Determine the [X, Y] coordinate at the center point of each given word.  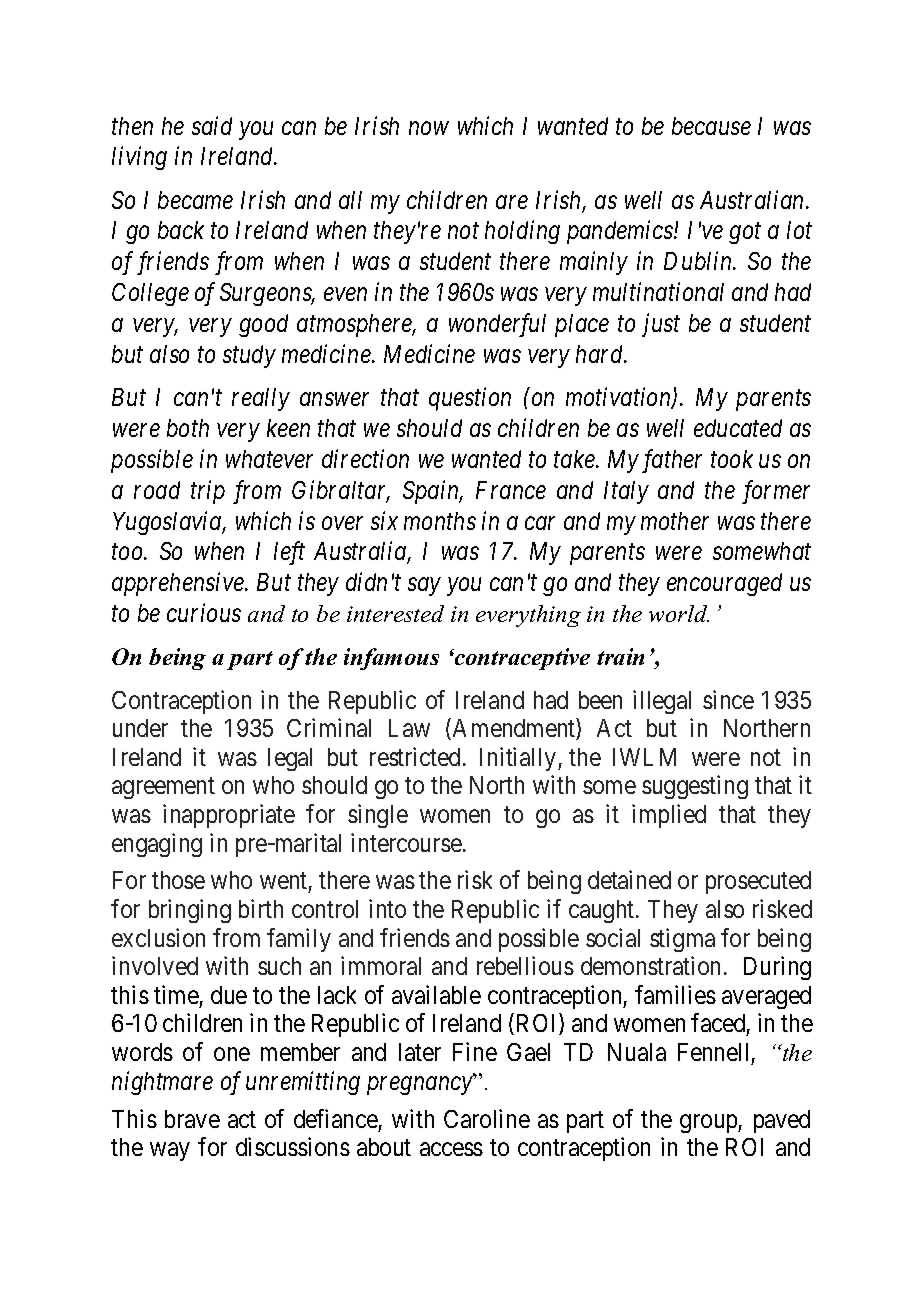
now [429, 128]
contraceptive [521, 659]
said [212, 125]
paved [782, 1121]
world [679, 613]
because [711, 126]
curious [204, 613]
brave [192, 1119]
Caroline [487, 1118]
